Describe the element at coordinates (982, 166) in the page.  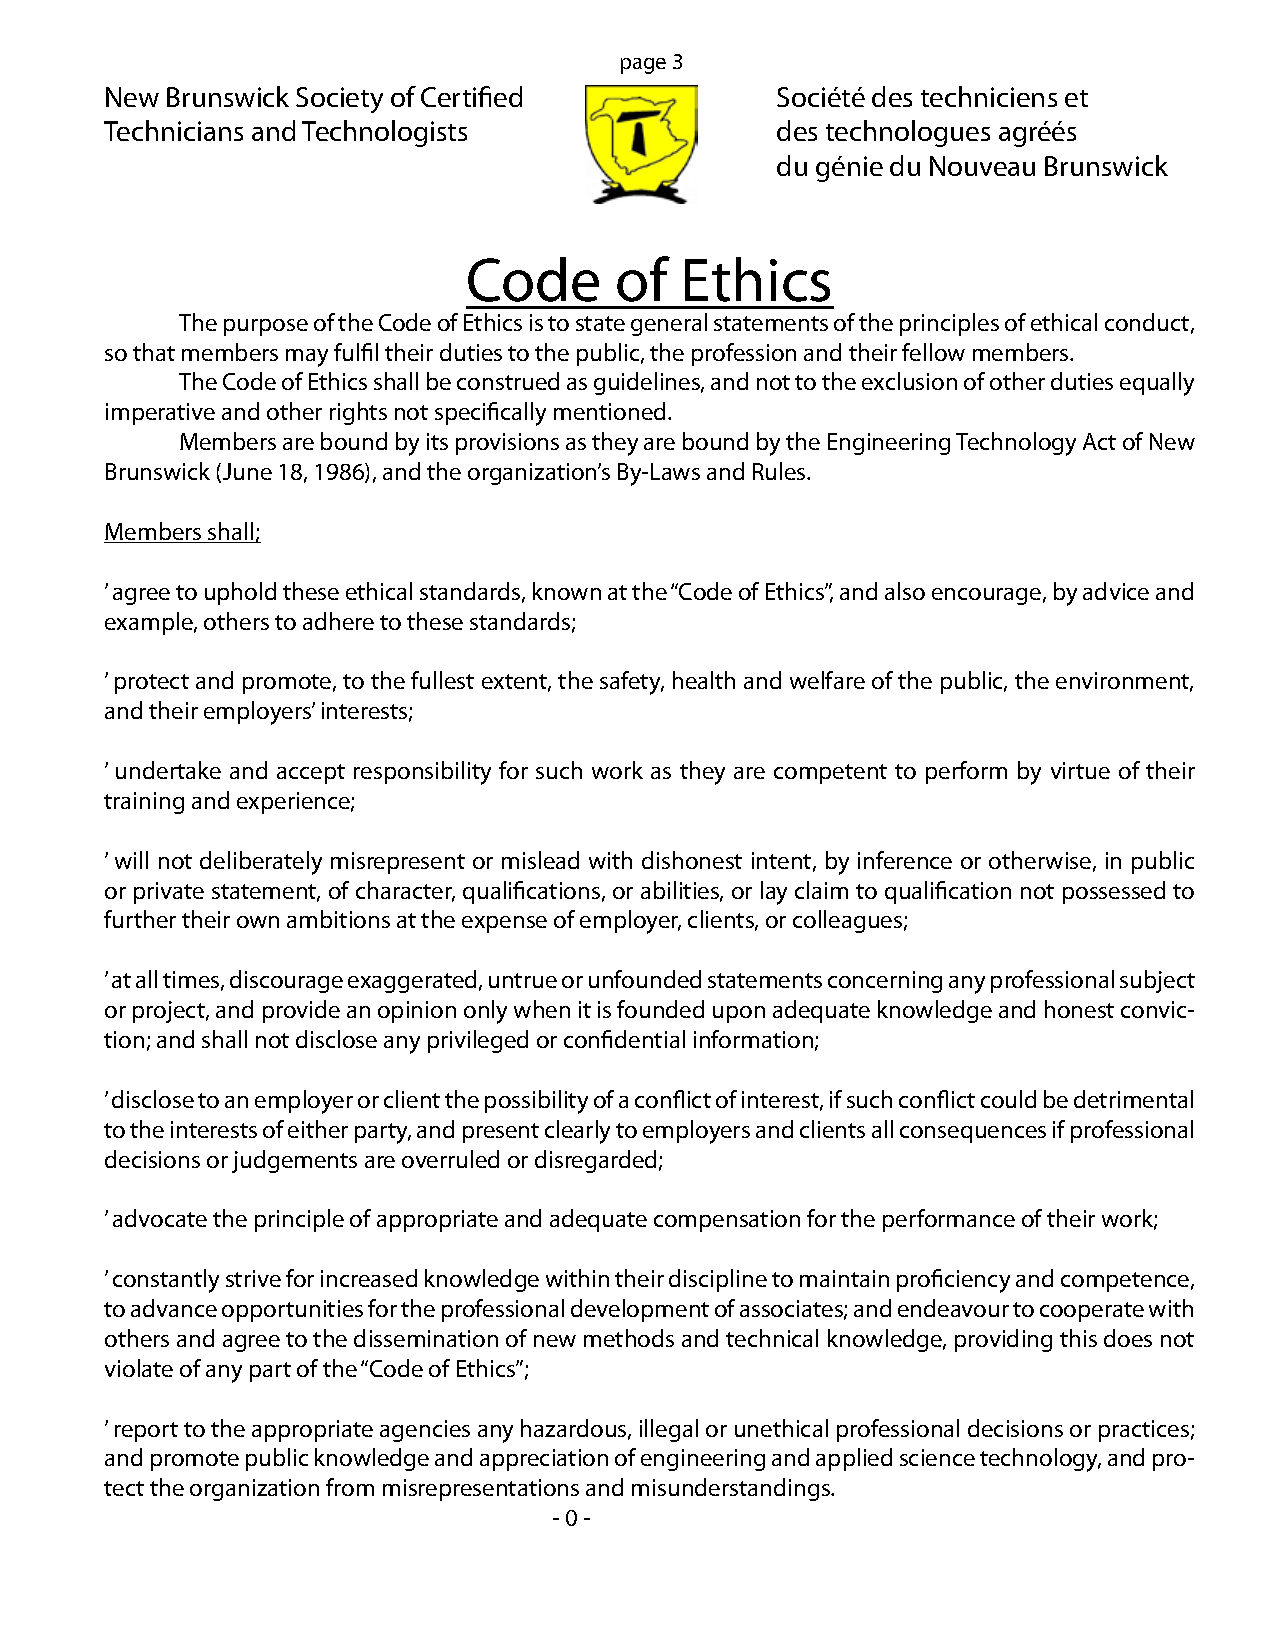
I see `Nouveau` at that location.
